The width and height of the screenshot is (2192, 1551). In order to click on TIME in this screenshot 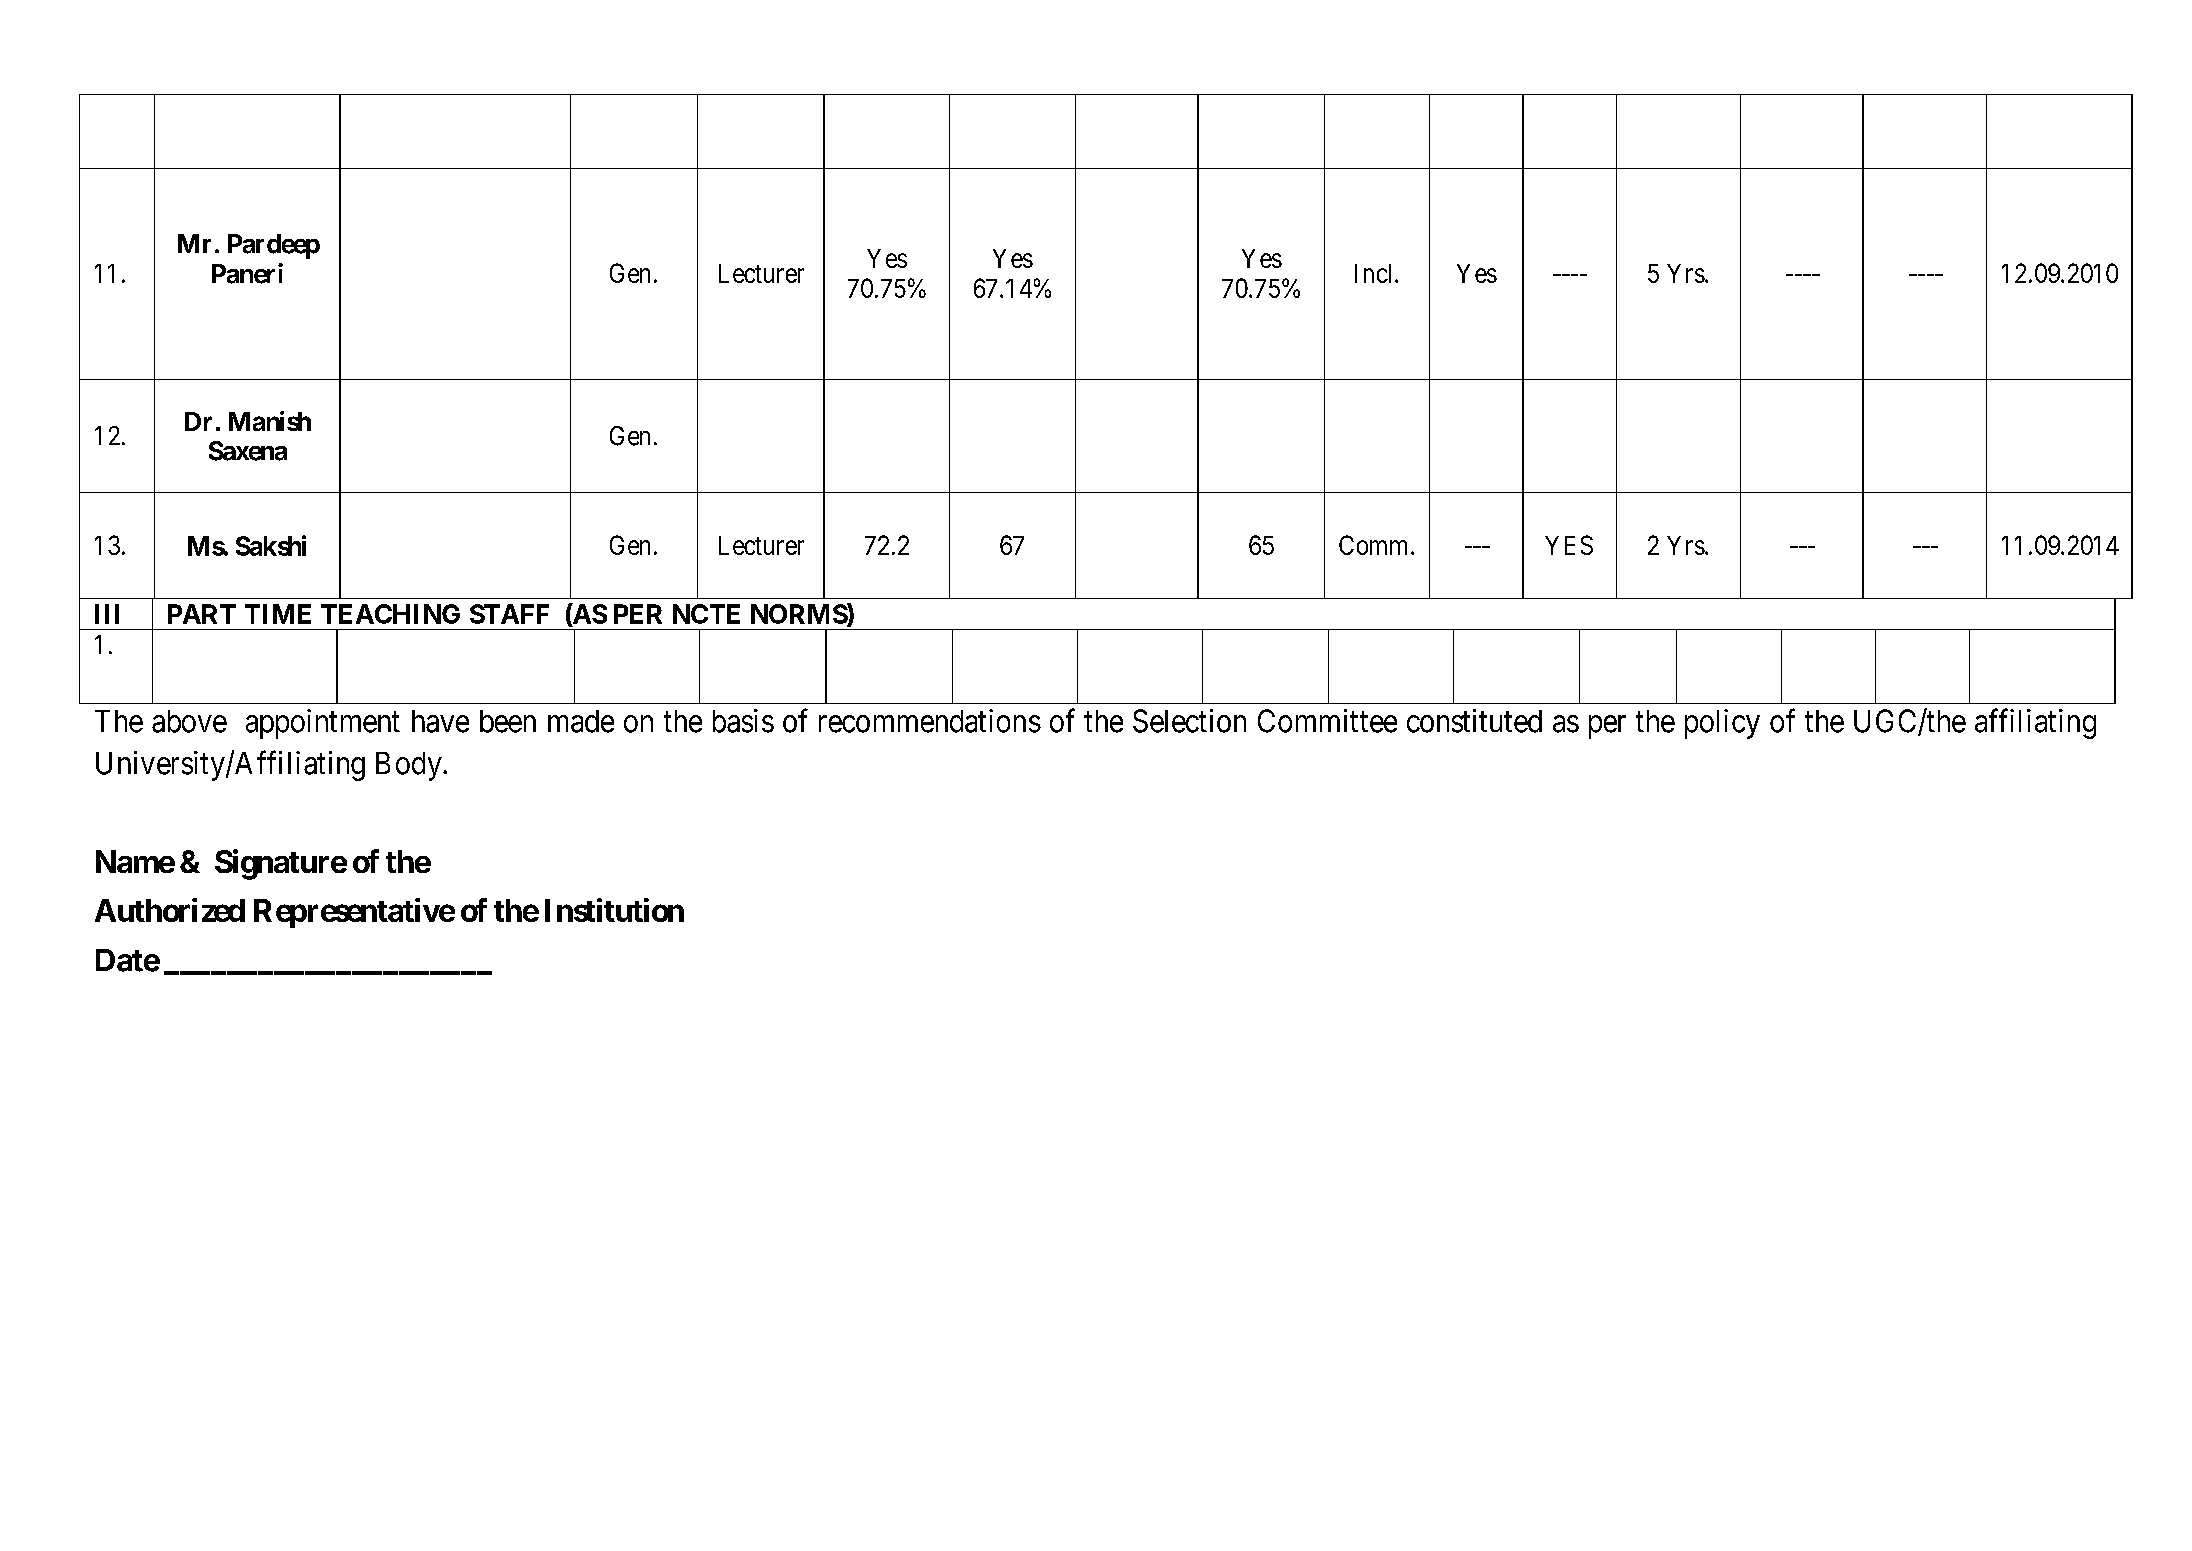, I will do `click(278, 614)`.
